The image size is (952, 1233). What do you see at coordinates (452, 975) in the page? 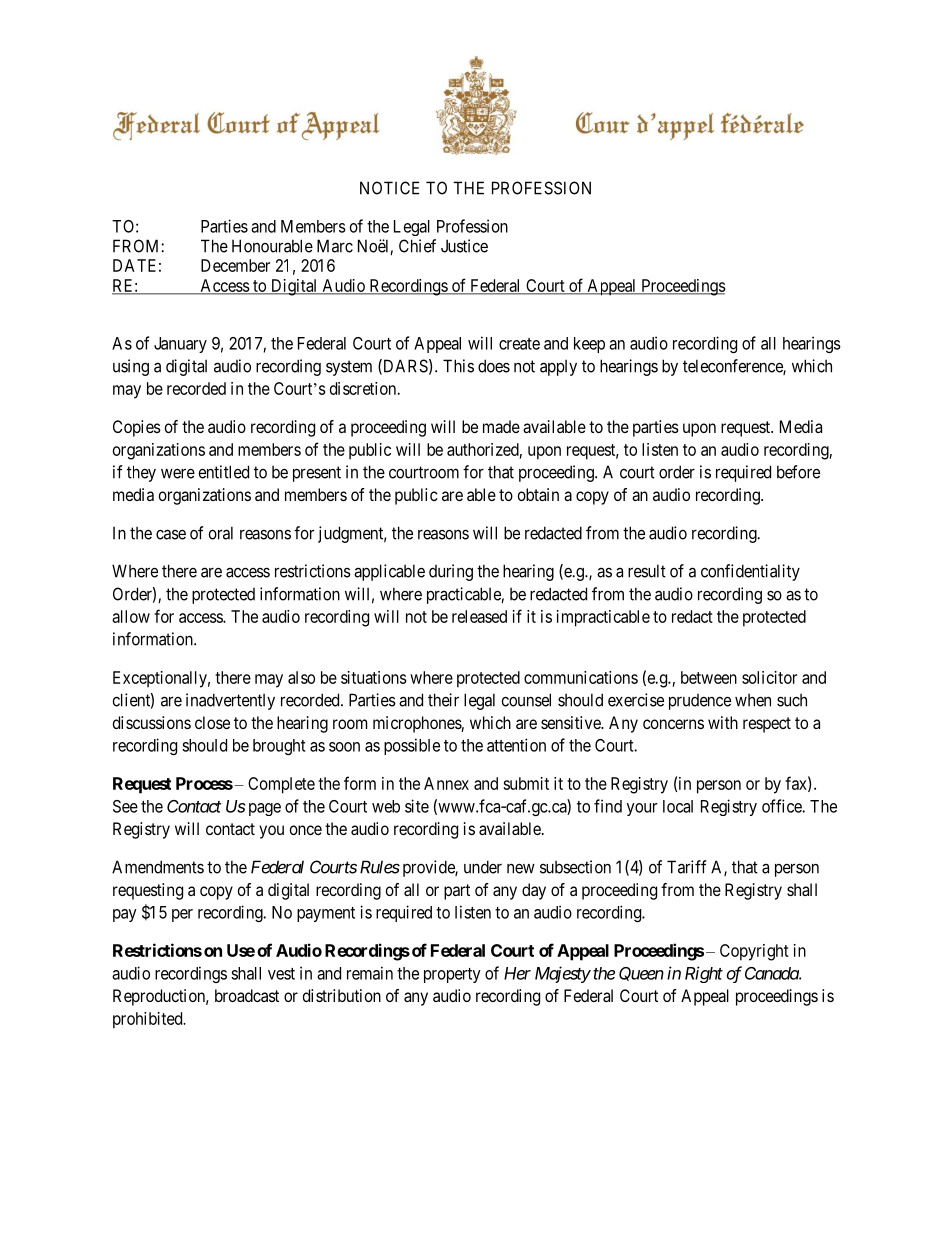
I see `property` at bounding box center [452, 975].
